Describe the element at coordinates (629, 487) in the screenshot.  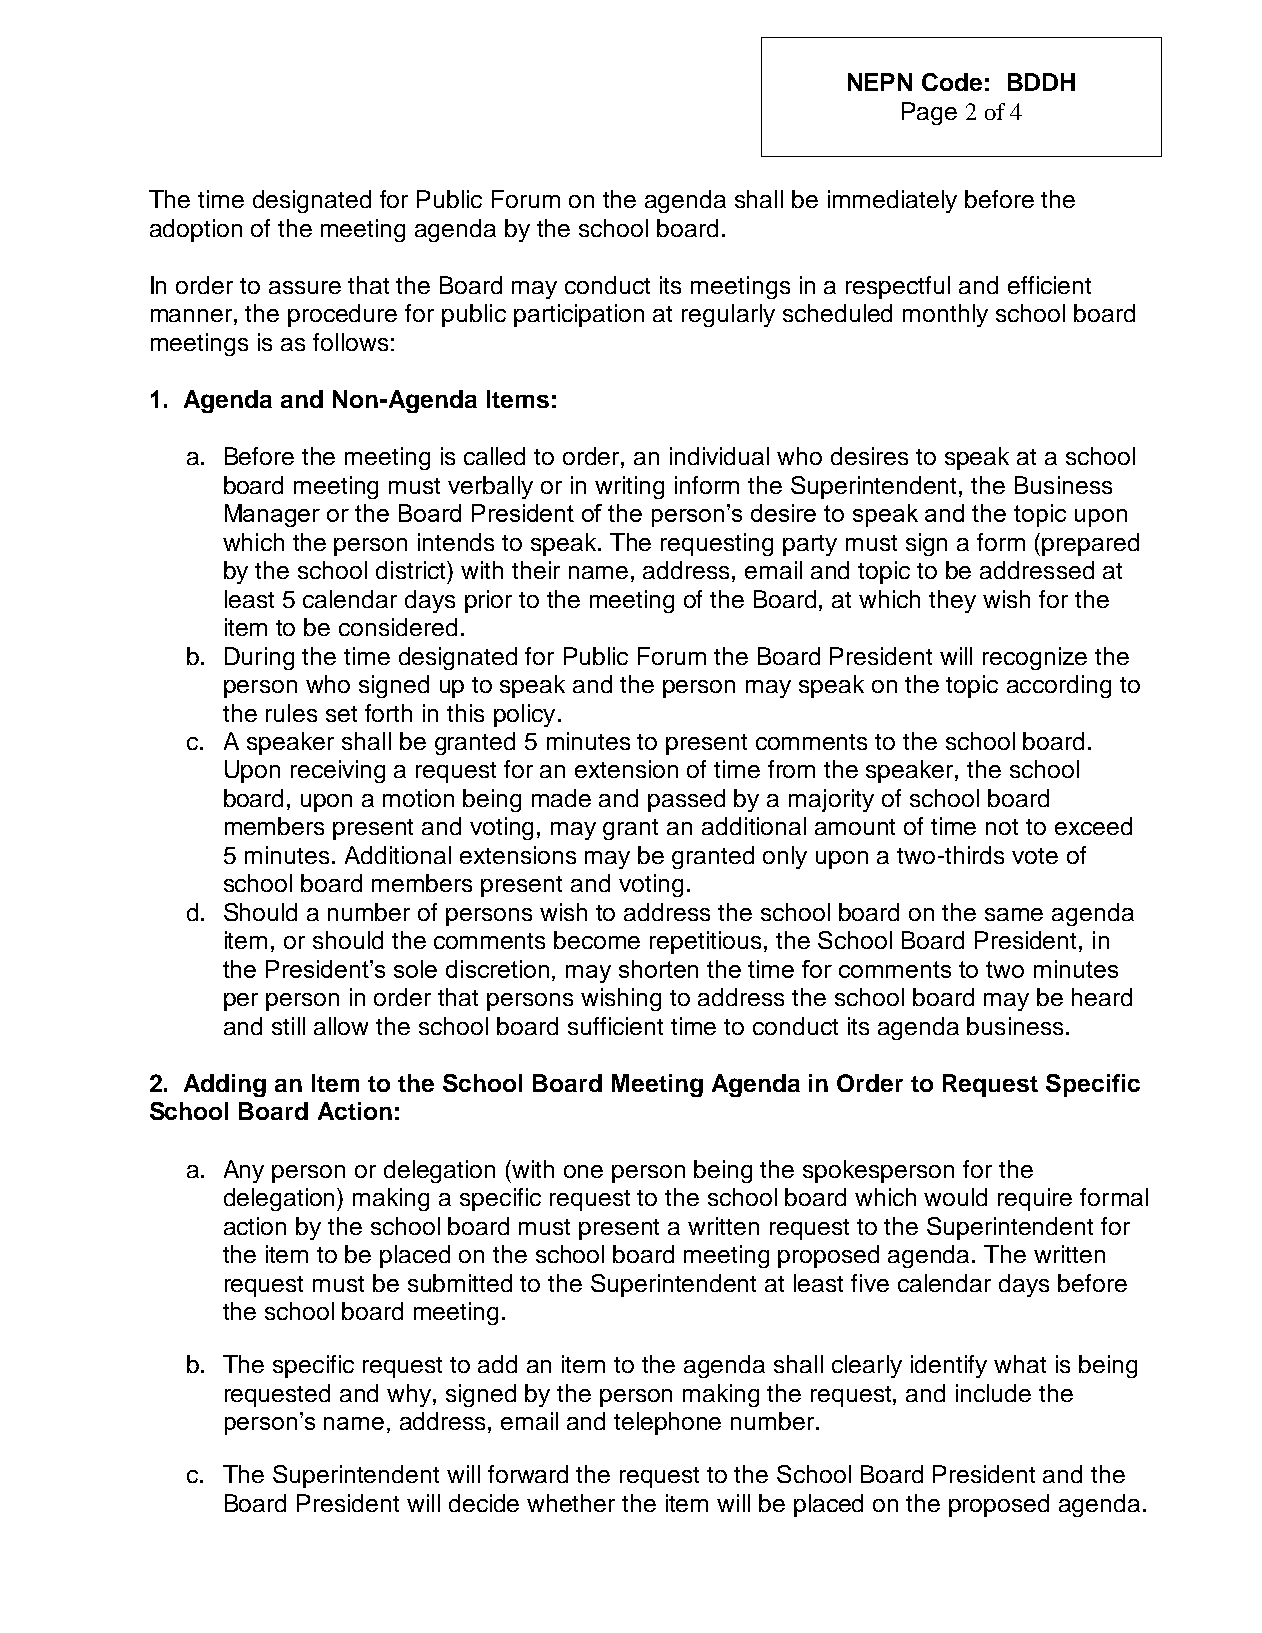
I see `writing` at that location.
